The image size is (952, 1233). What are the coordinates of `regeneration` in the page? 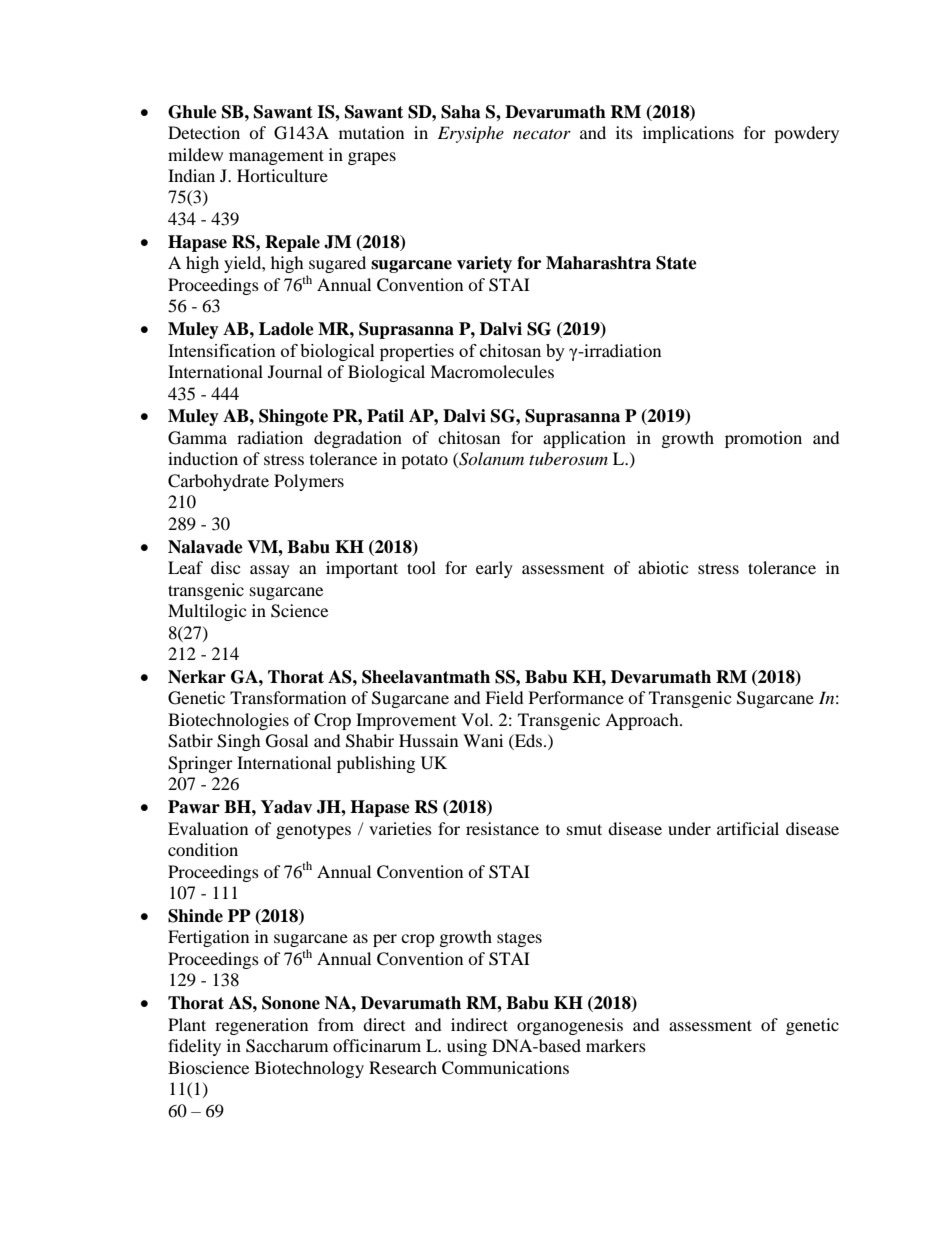 It's located at (261, 1026).
